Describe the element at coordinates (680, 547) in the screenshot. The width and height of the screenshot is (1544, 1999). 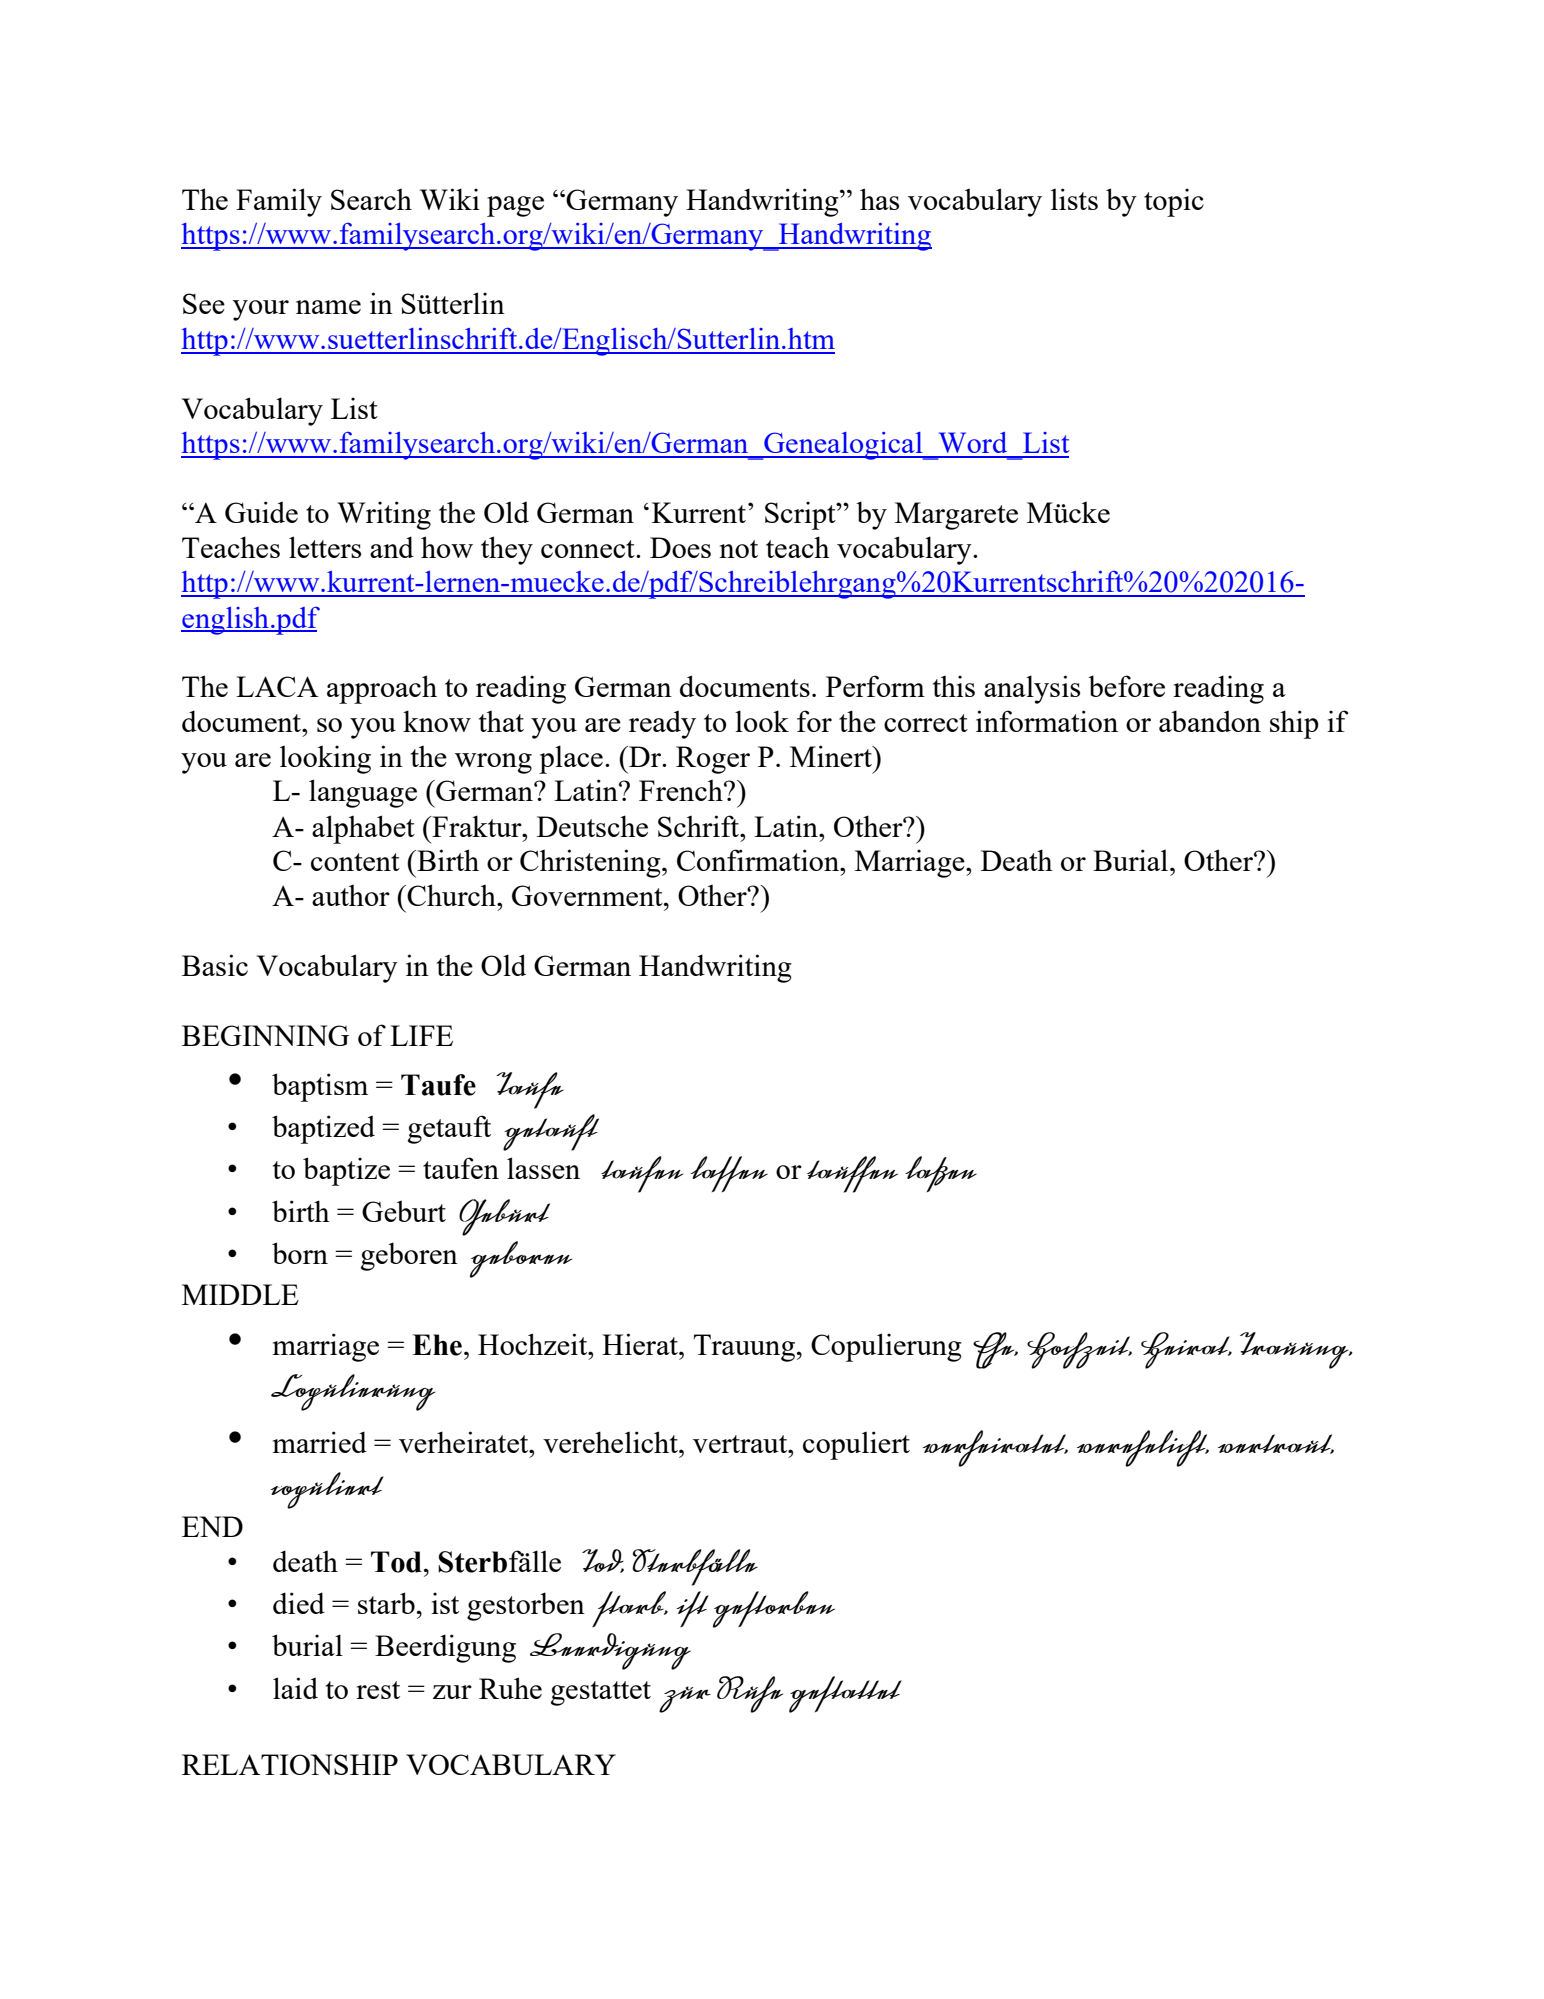
I see `Does` at that location.
